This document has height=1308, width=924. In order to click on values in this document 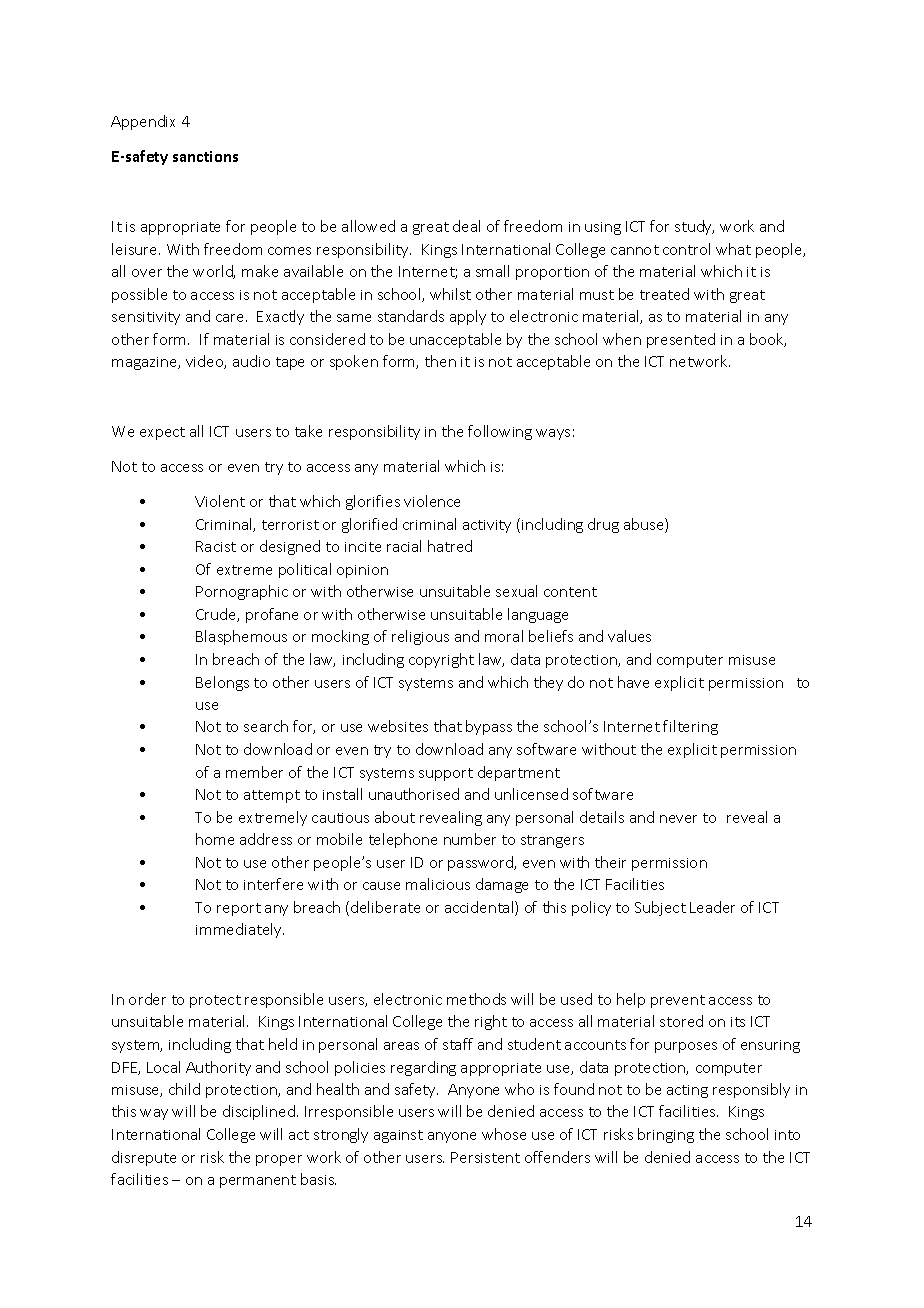, I will do `click(629, 636)`.
